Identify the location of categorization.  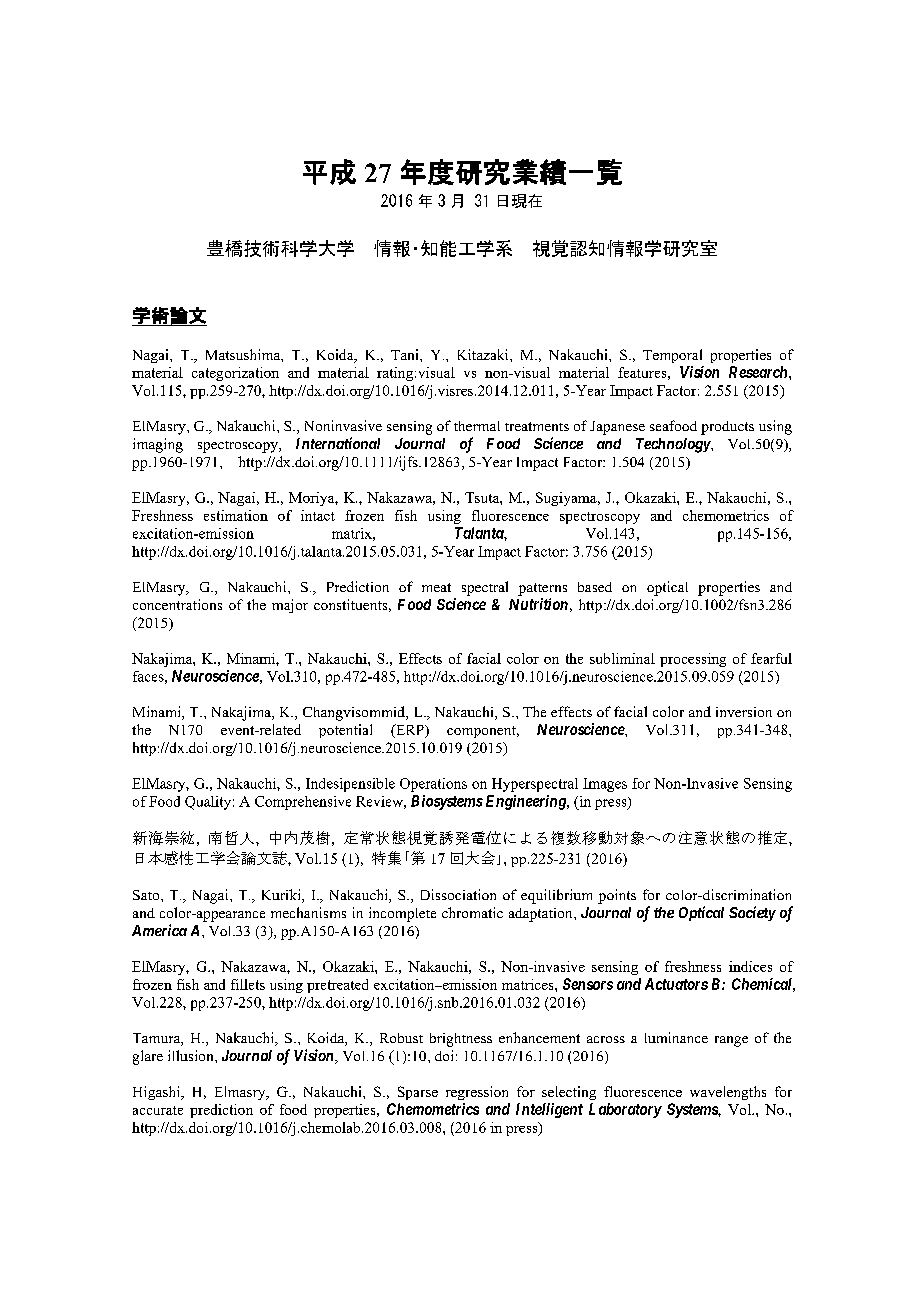
(235, 374).
